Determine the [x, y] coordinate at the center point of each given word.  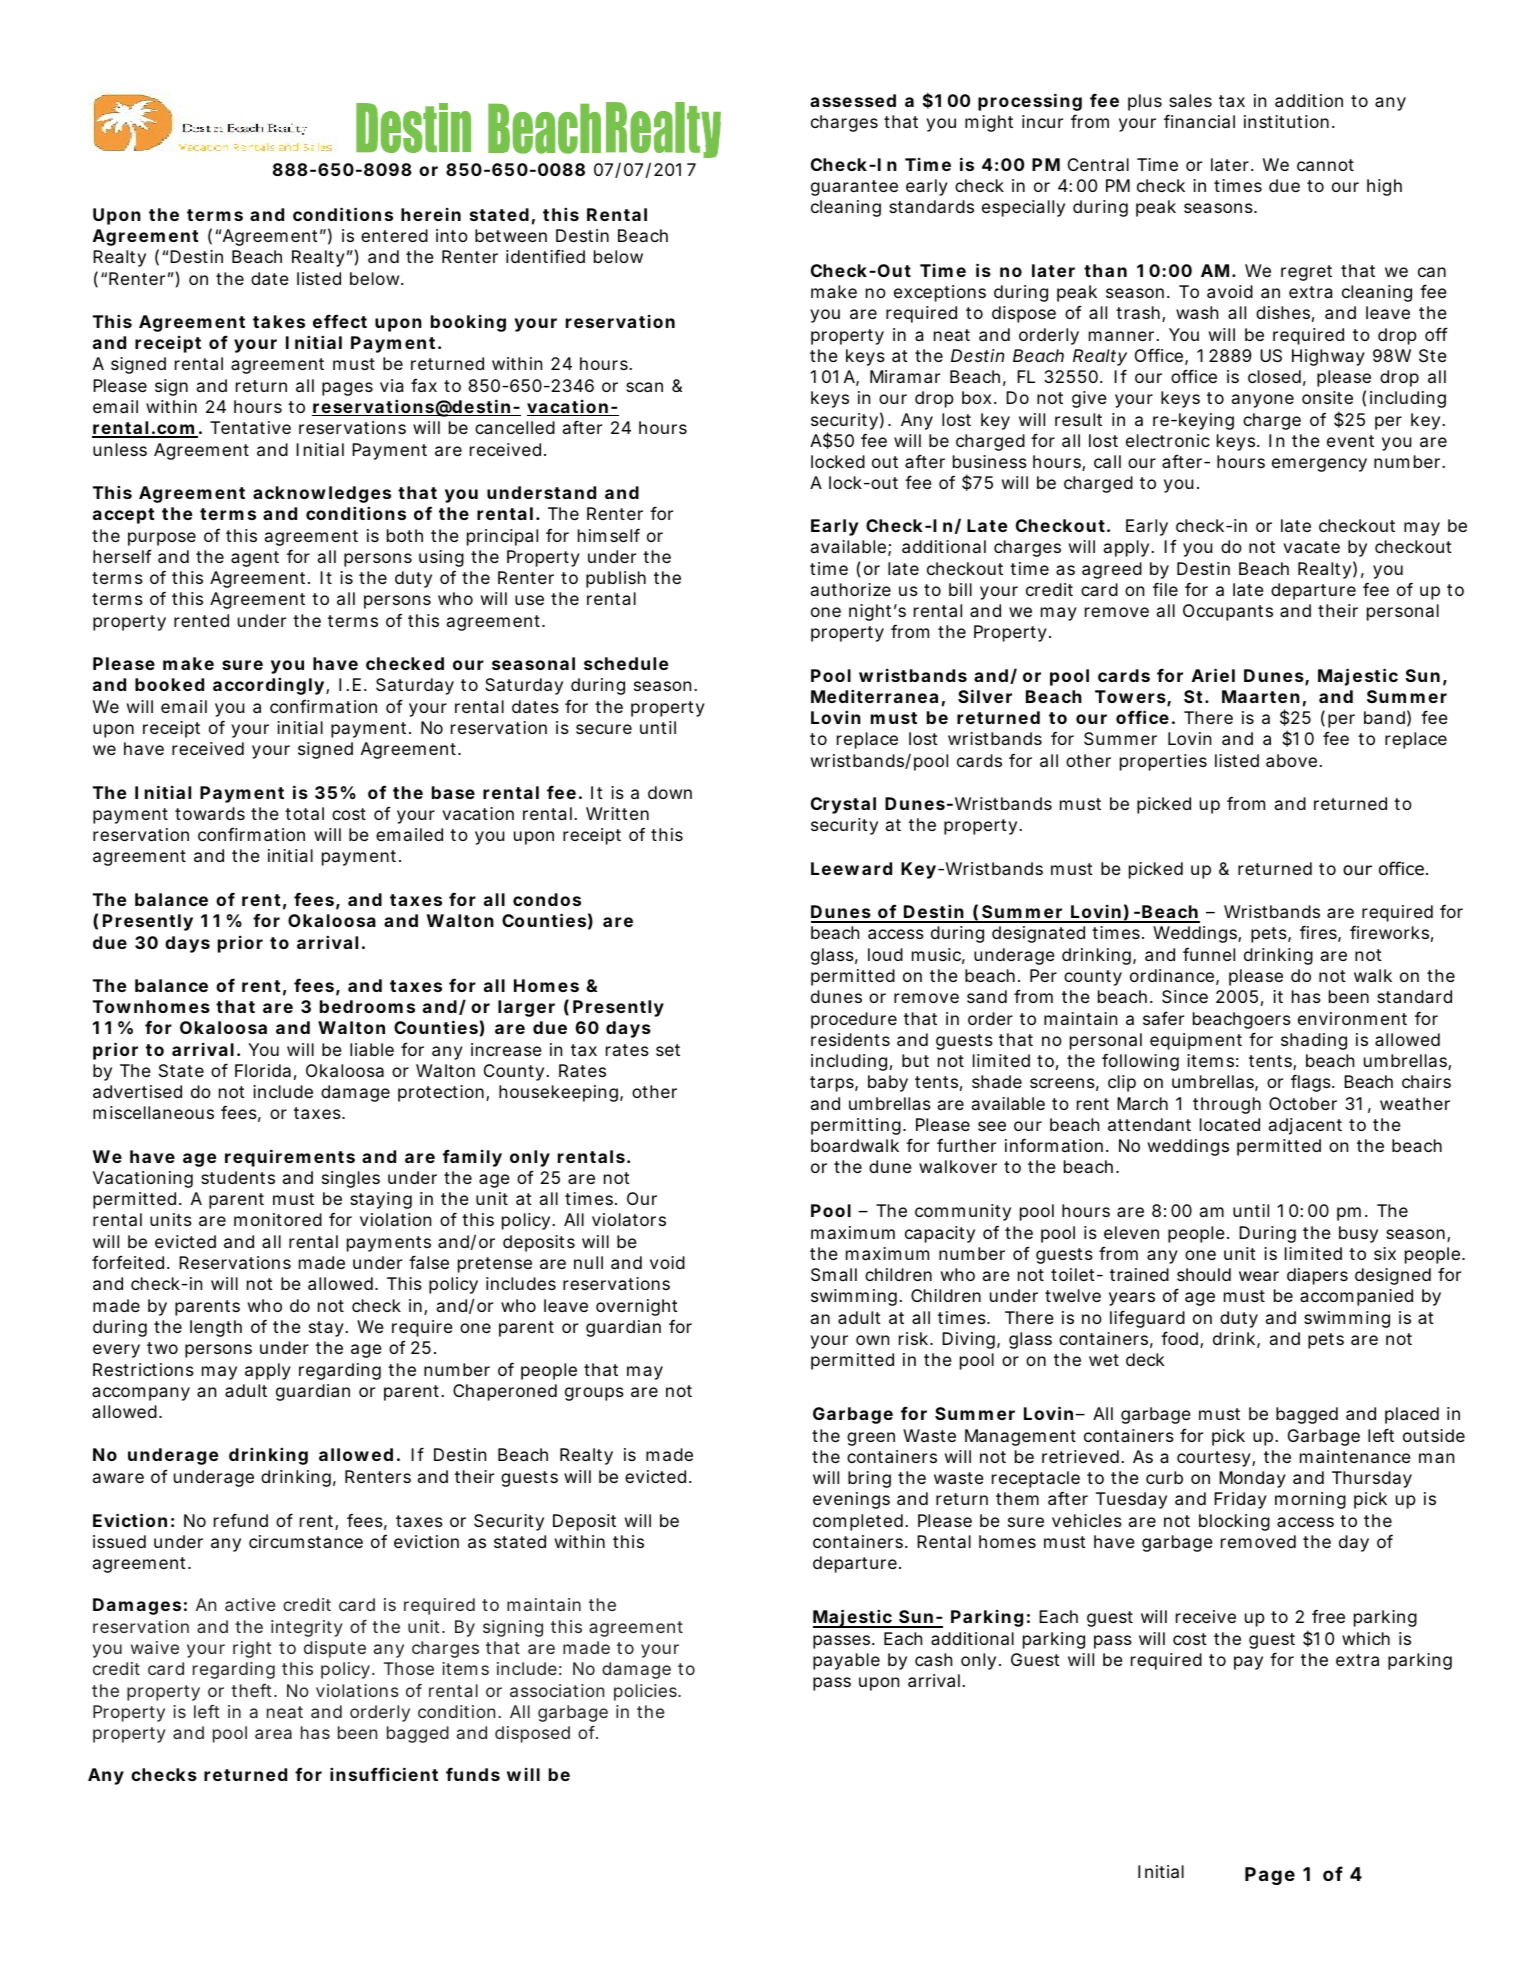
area [273, 1734]
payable [846, 1661]
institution [1286, 121]
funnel [1209, 954]
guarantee [854, 188]
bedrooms [367, 1006]
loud [885, 954]
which [1366, 1638]
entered [394, 235]
